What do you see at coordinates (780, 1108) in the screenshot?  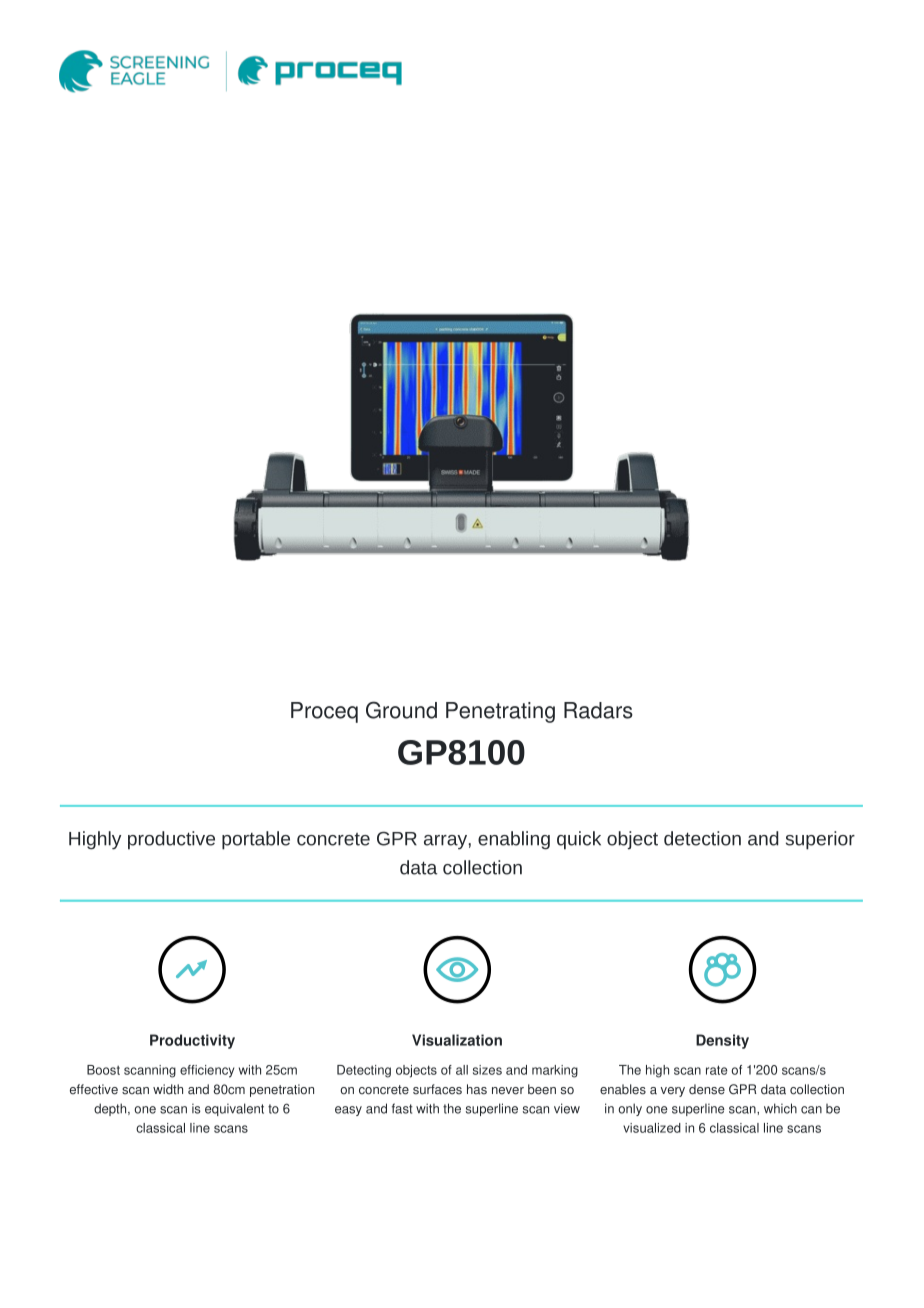 I see `which` at bounding box center [780, 1108].
